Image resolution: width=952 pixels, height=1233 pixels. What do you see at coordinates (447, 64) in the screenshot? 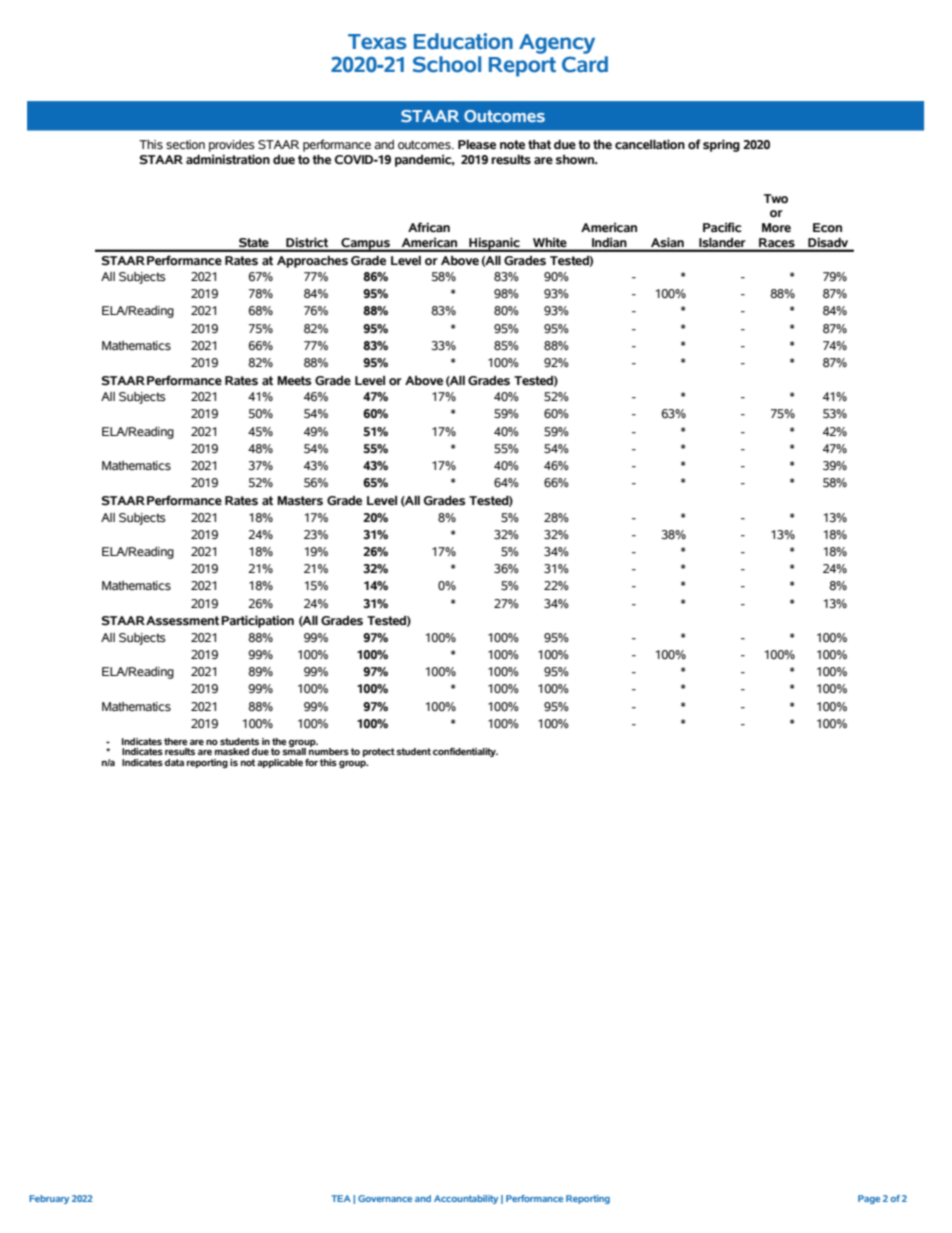
I see `School` at bounding box center [447, 64].
